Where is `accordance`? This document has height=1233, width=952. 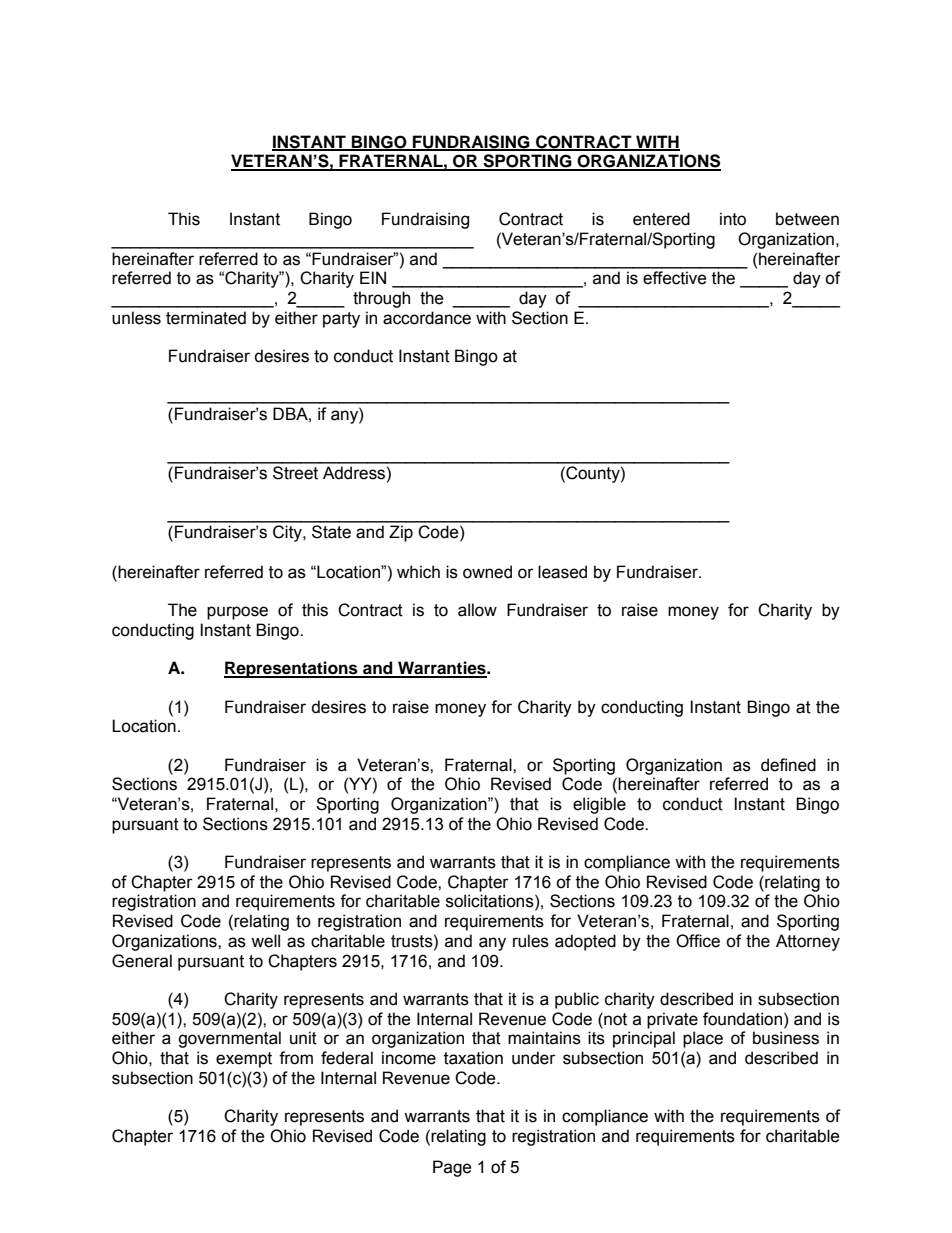
accordance is located at coordinates (427, 318).
